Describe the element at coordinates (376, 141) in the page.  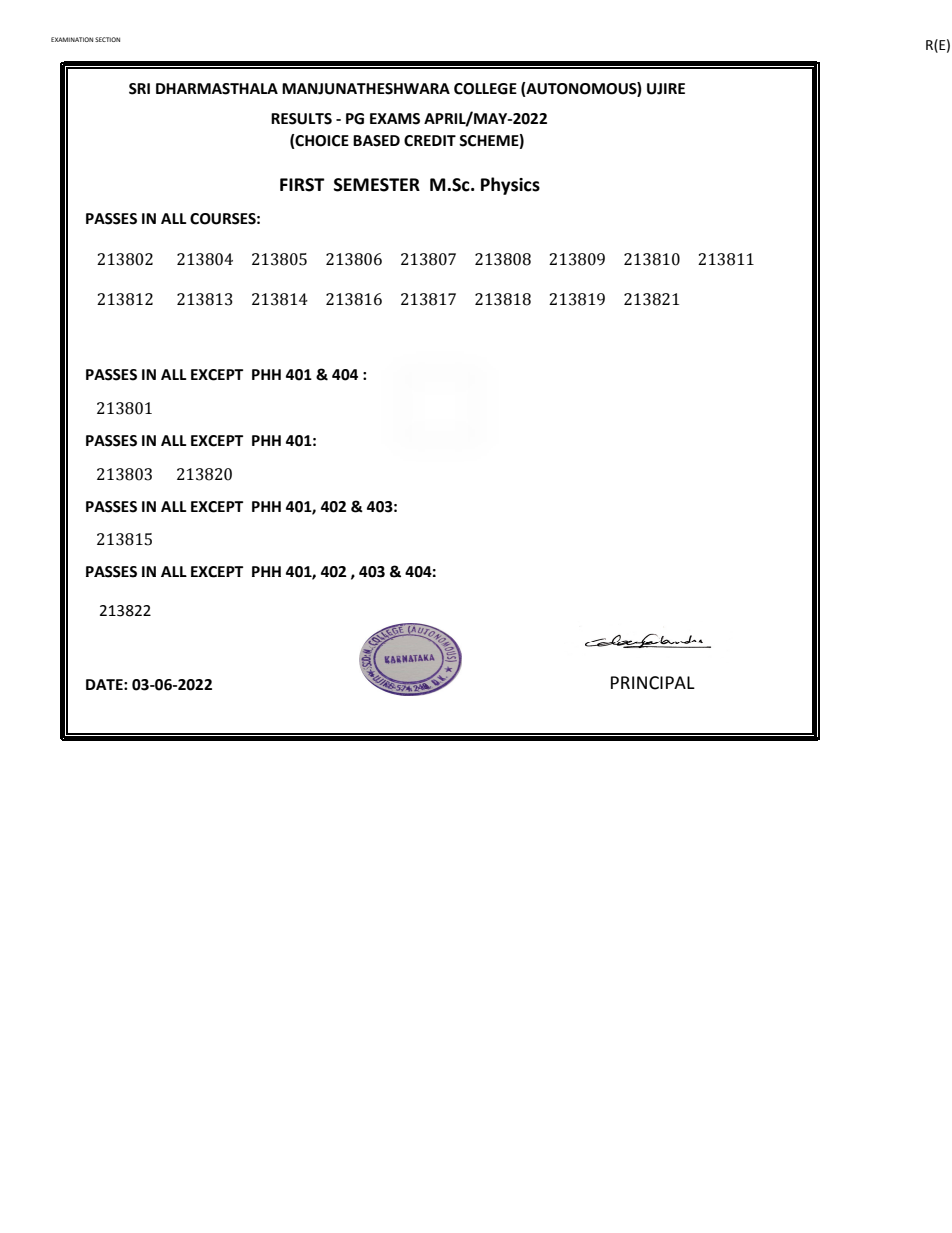
I see `BASED` at that location.
